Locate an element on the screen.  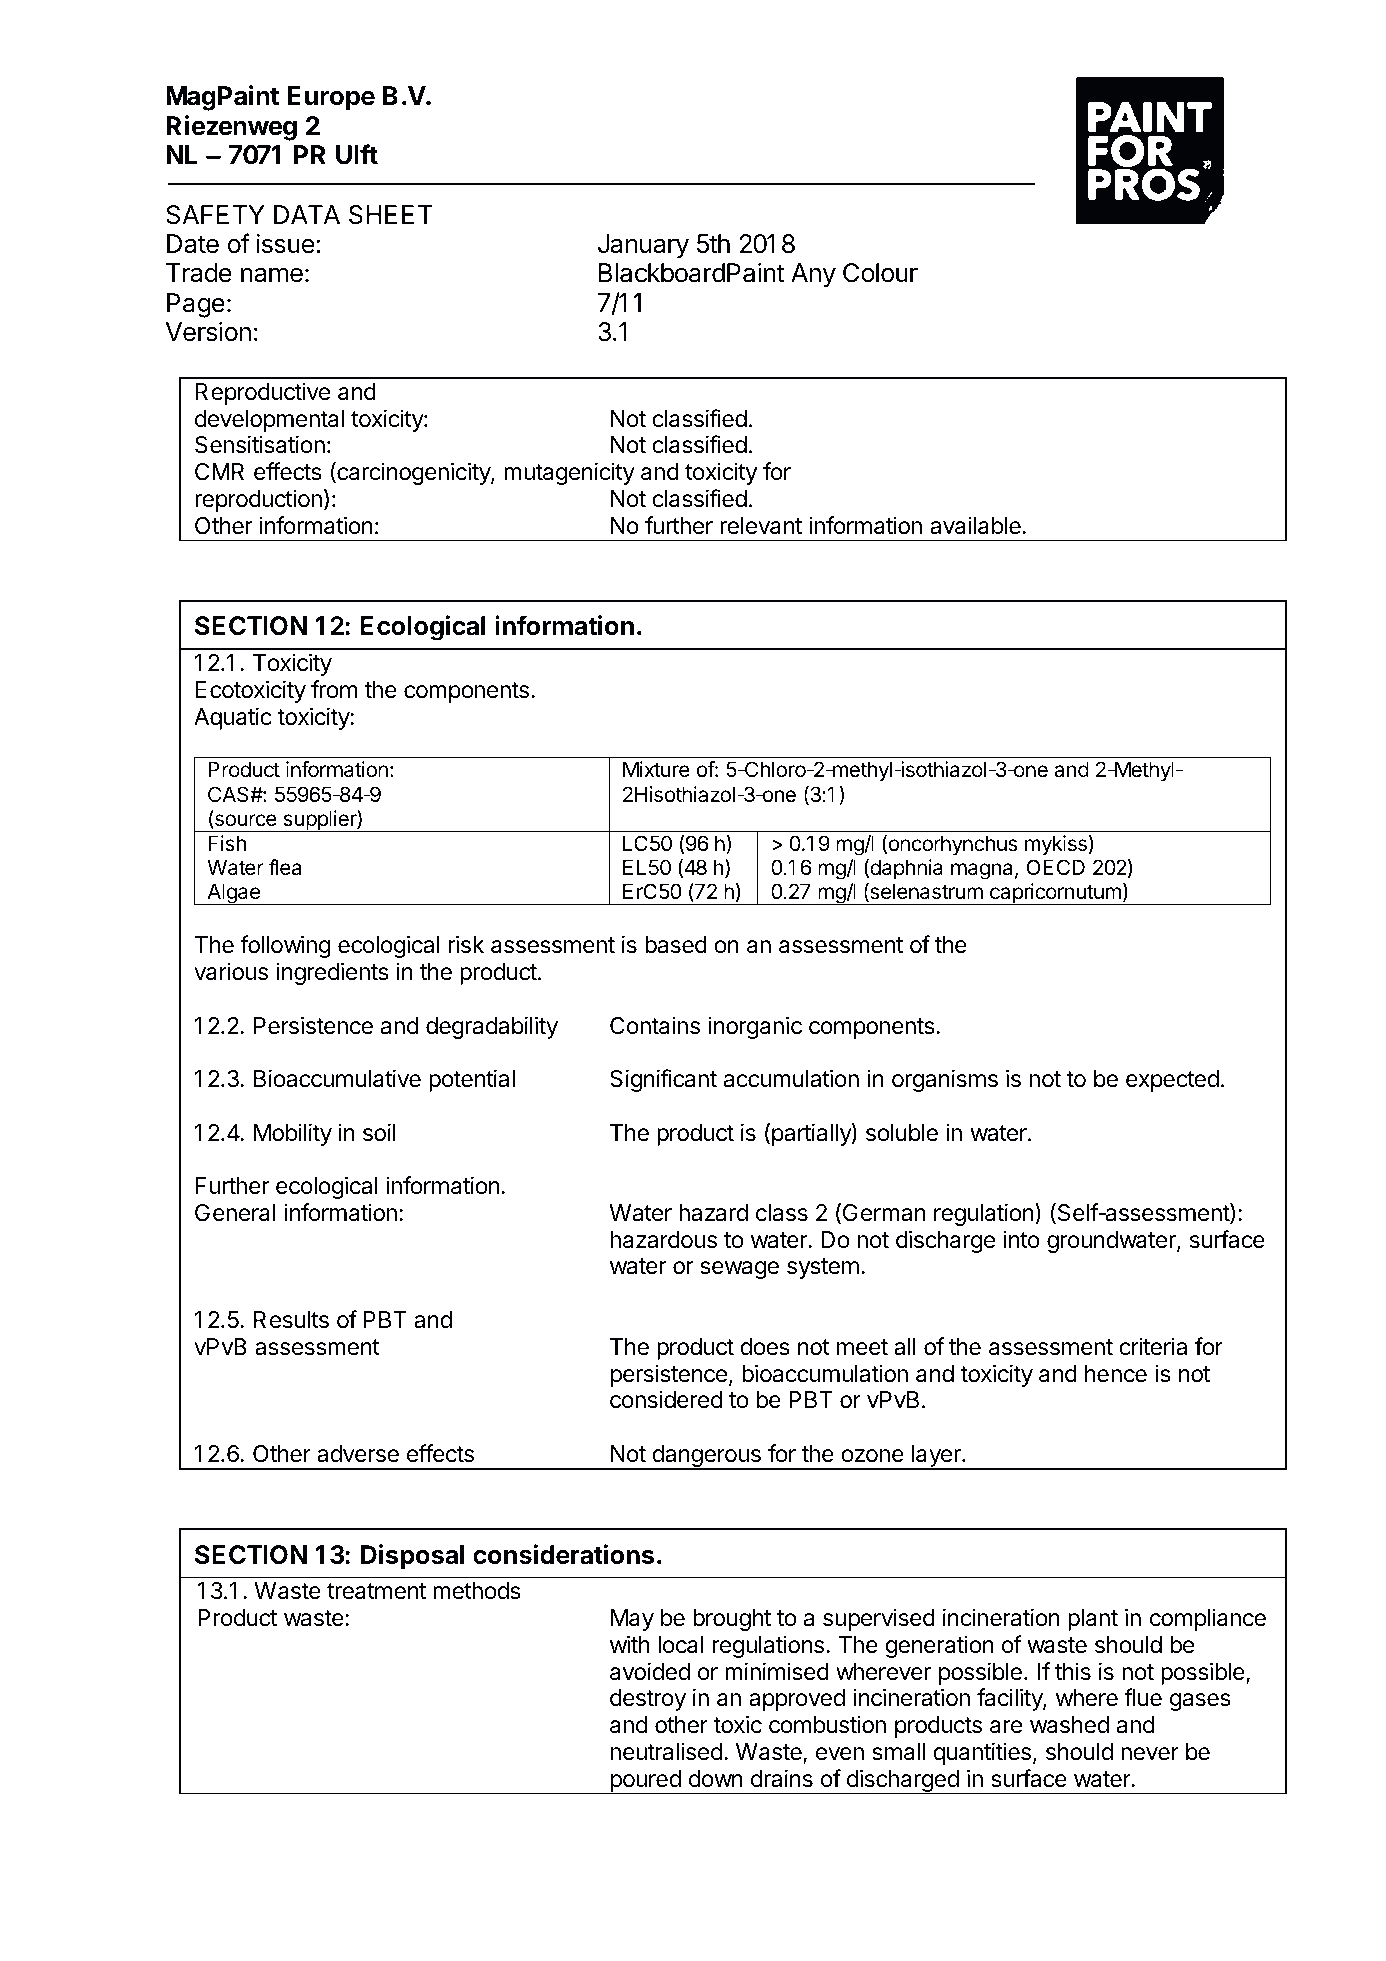
OECD is located at coordinates (1055, 867).
